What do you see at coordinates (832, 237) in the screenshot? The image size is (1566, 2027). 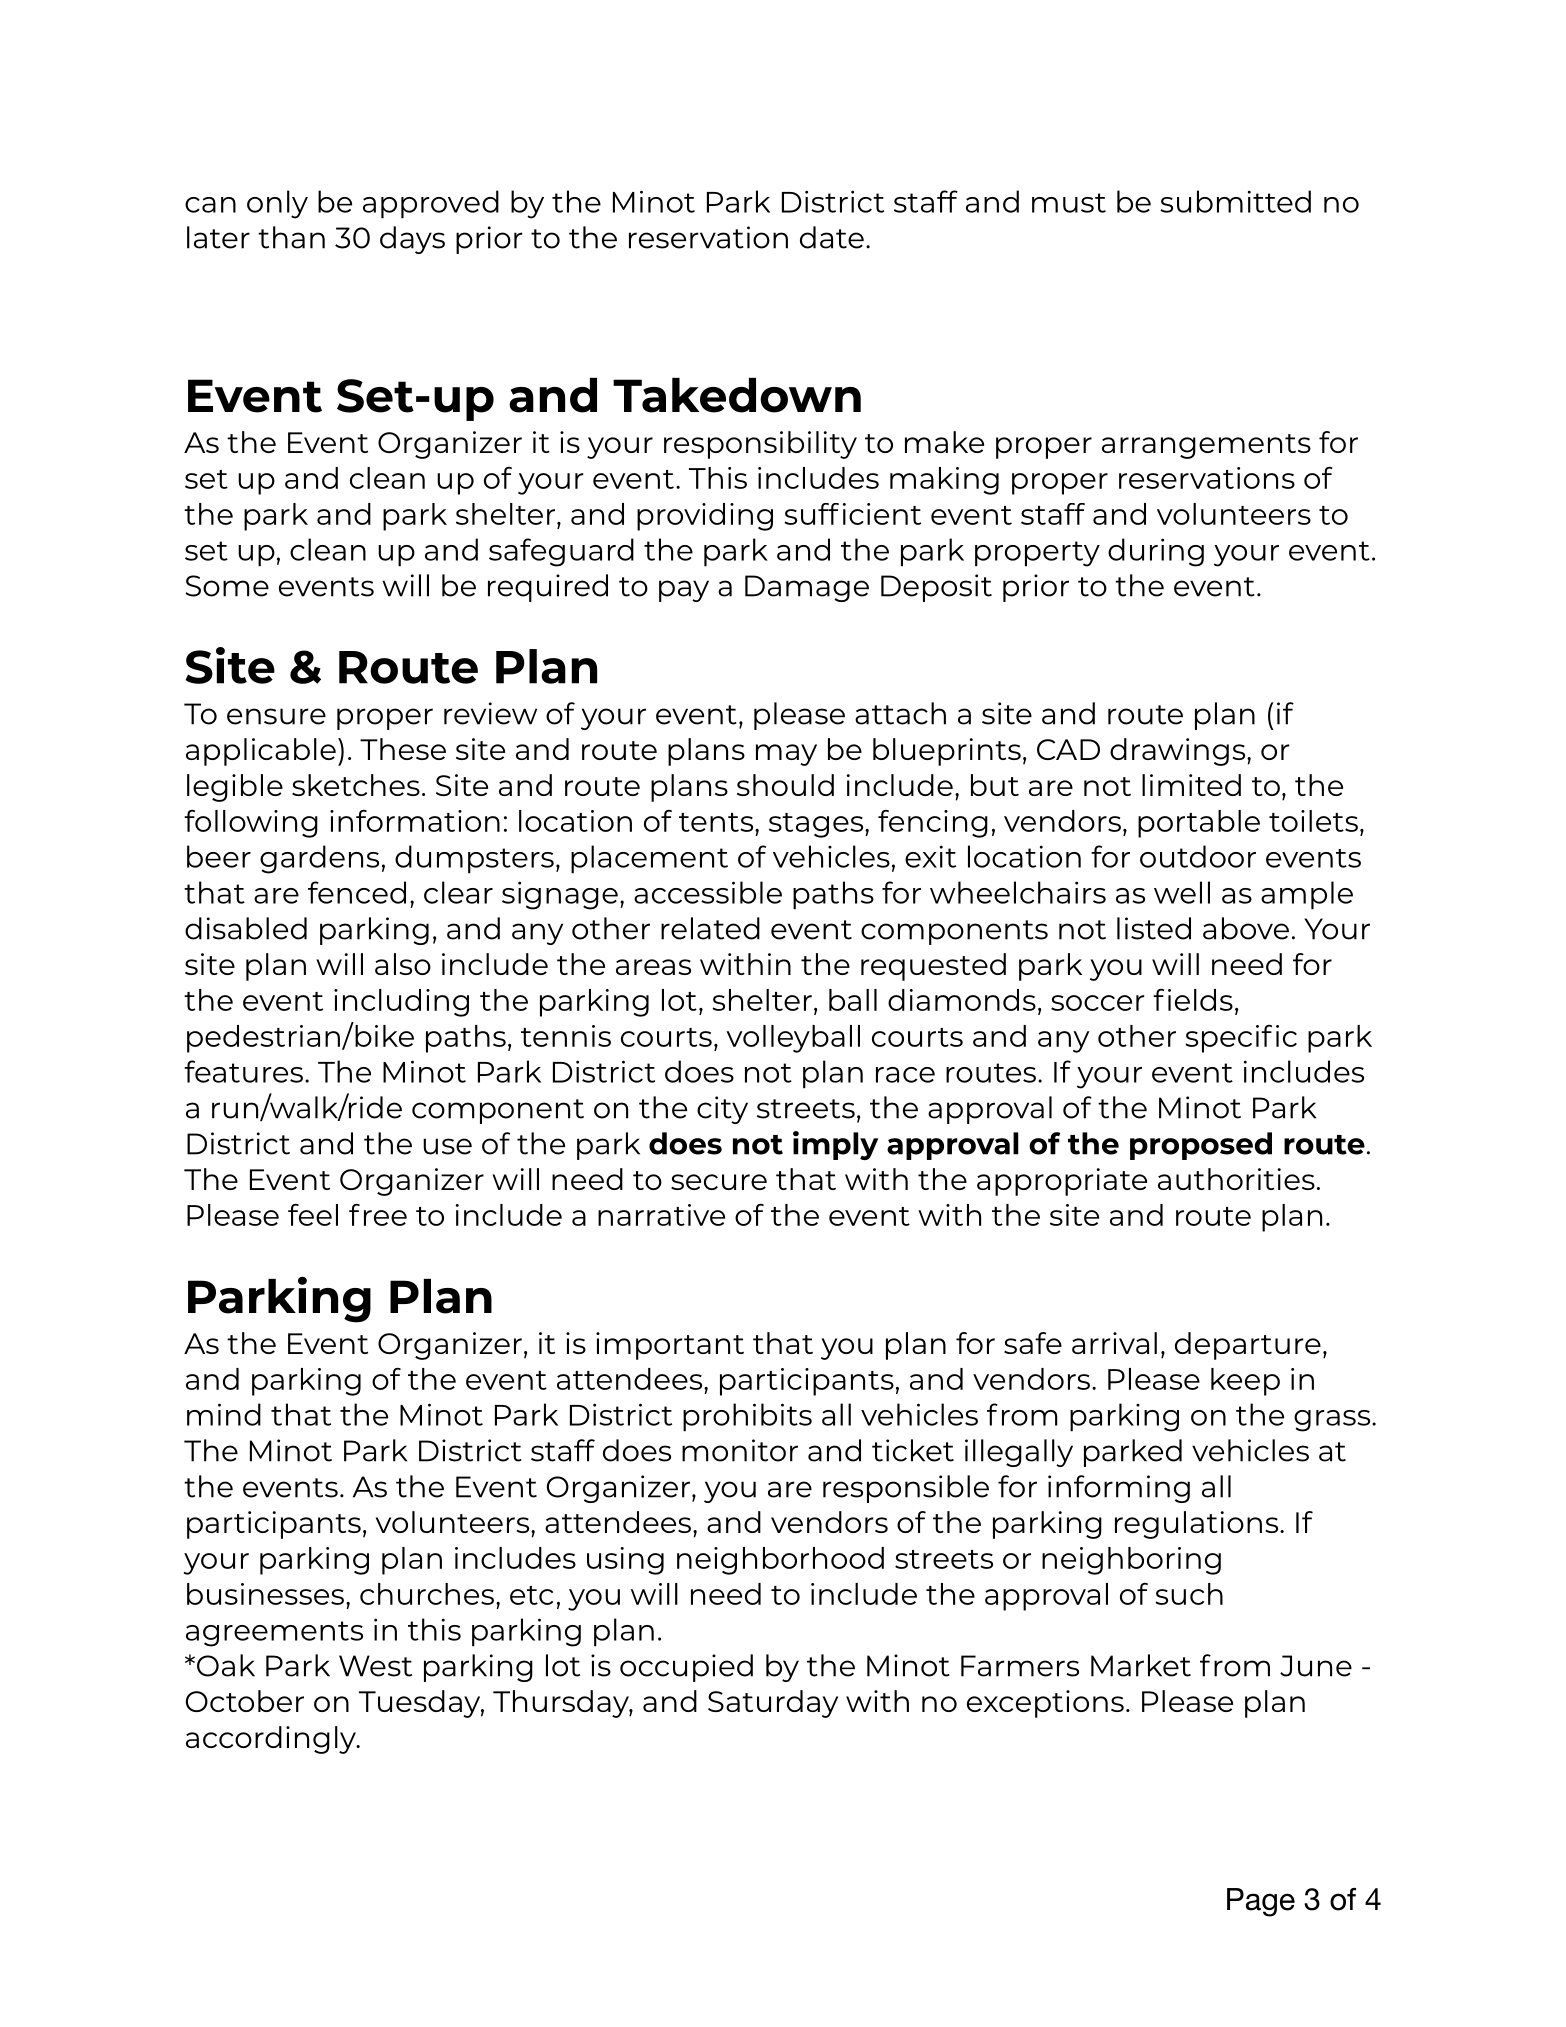 I see `date` at bounding box center [832, 237].
